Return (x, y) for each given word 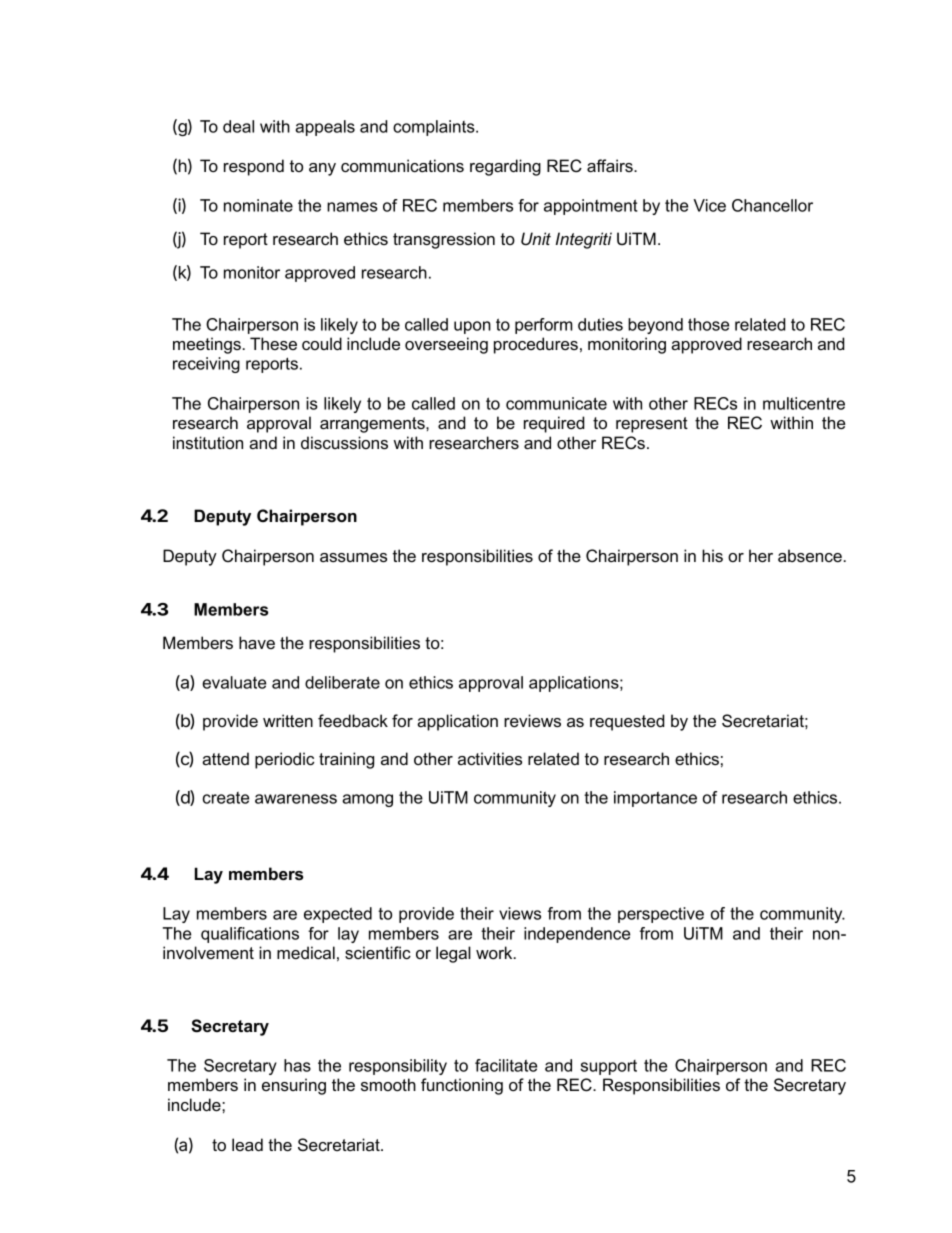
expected (338, 915)
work (495, 952)
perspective (661, 915)
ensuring (294, 1086)
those (708, 324)
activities (490, 758)
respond (254, 167)
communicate (556, 403)
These (273, 343)
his (712, 555)
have (257, 642)
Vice (709, 205)
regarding (505, 167)
